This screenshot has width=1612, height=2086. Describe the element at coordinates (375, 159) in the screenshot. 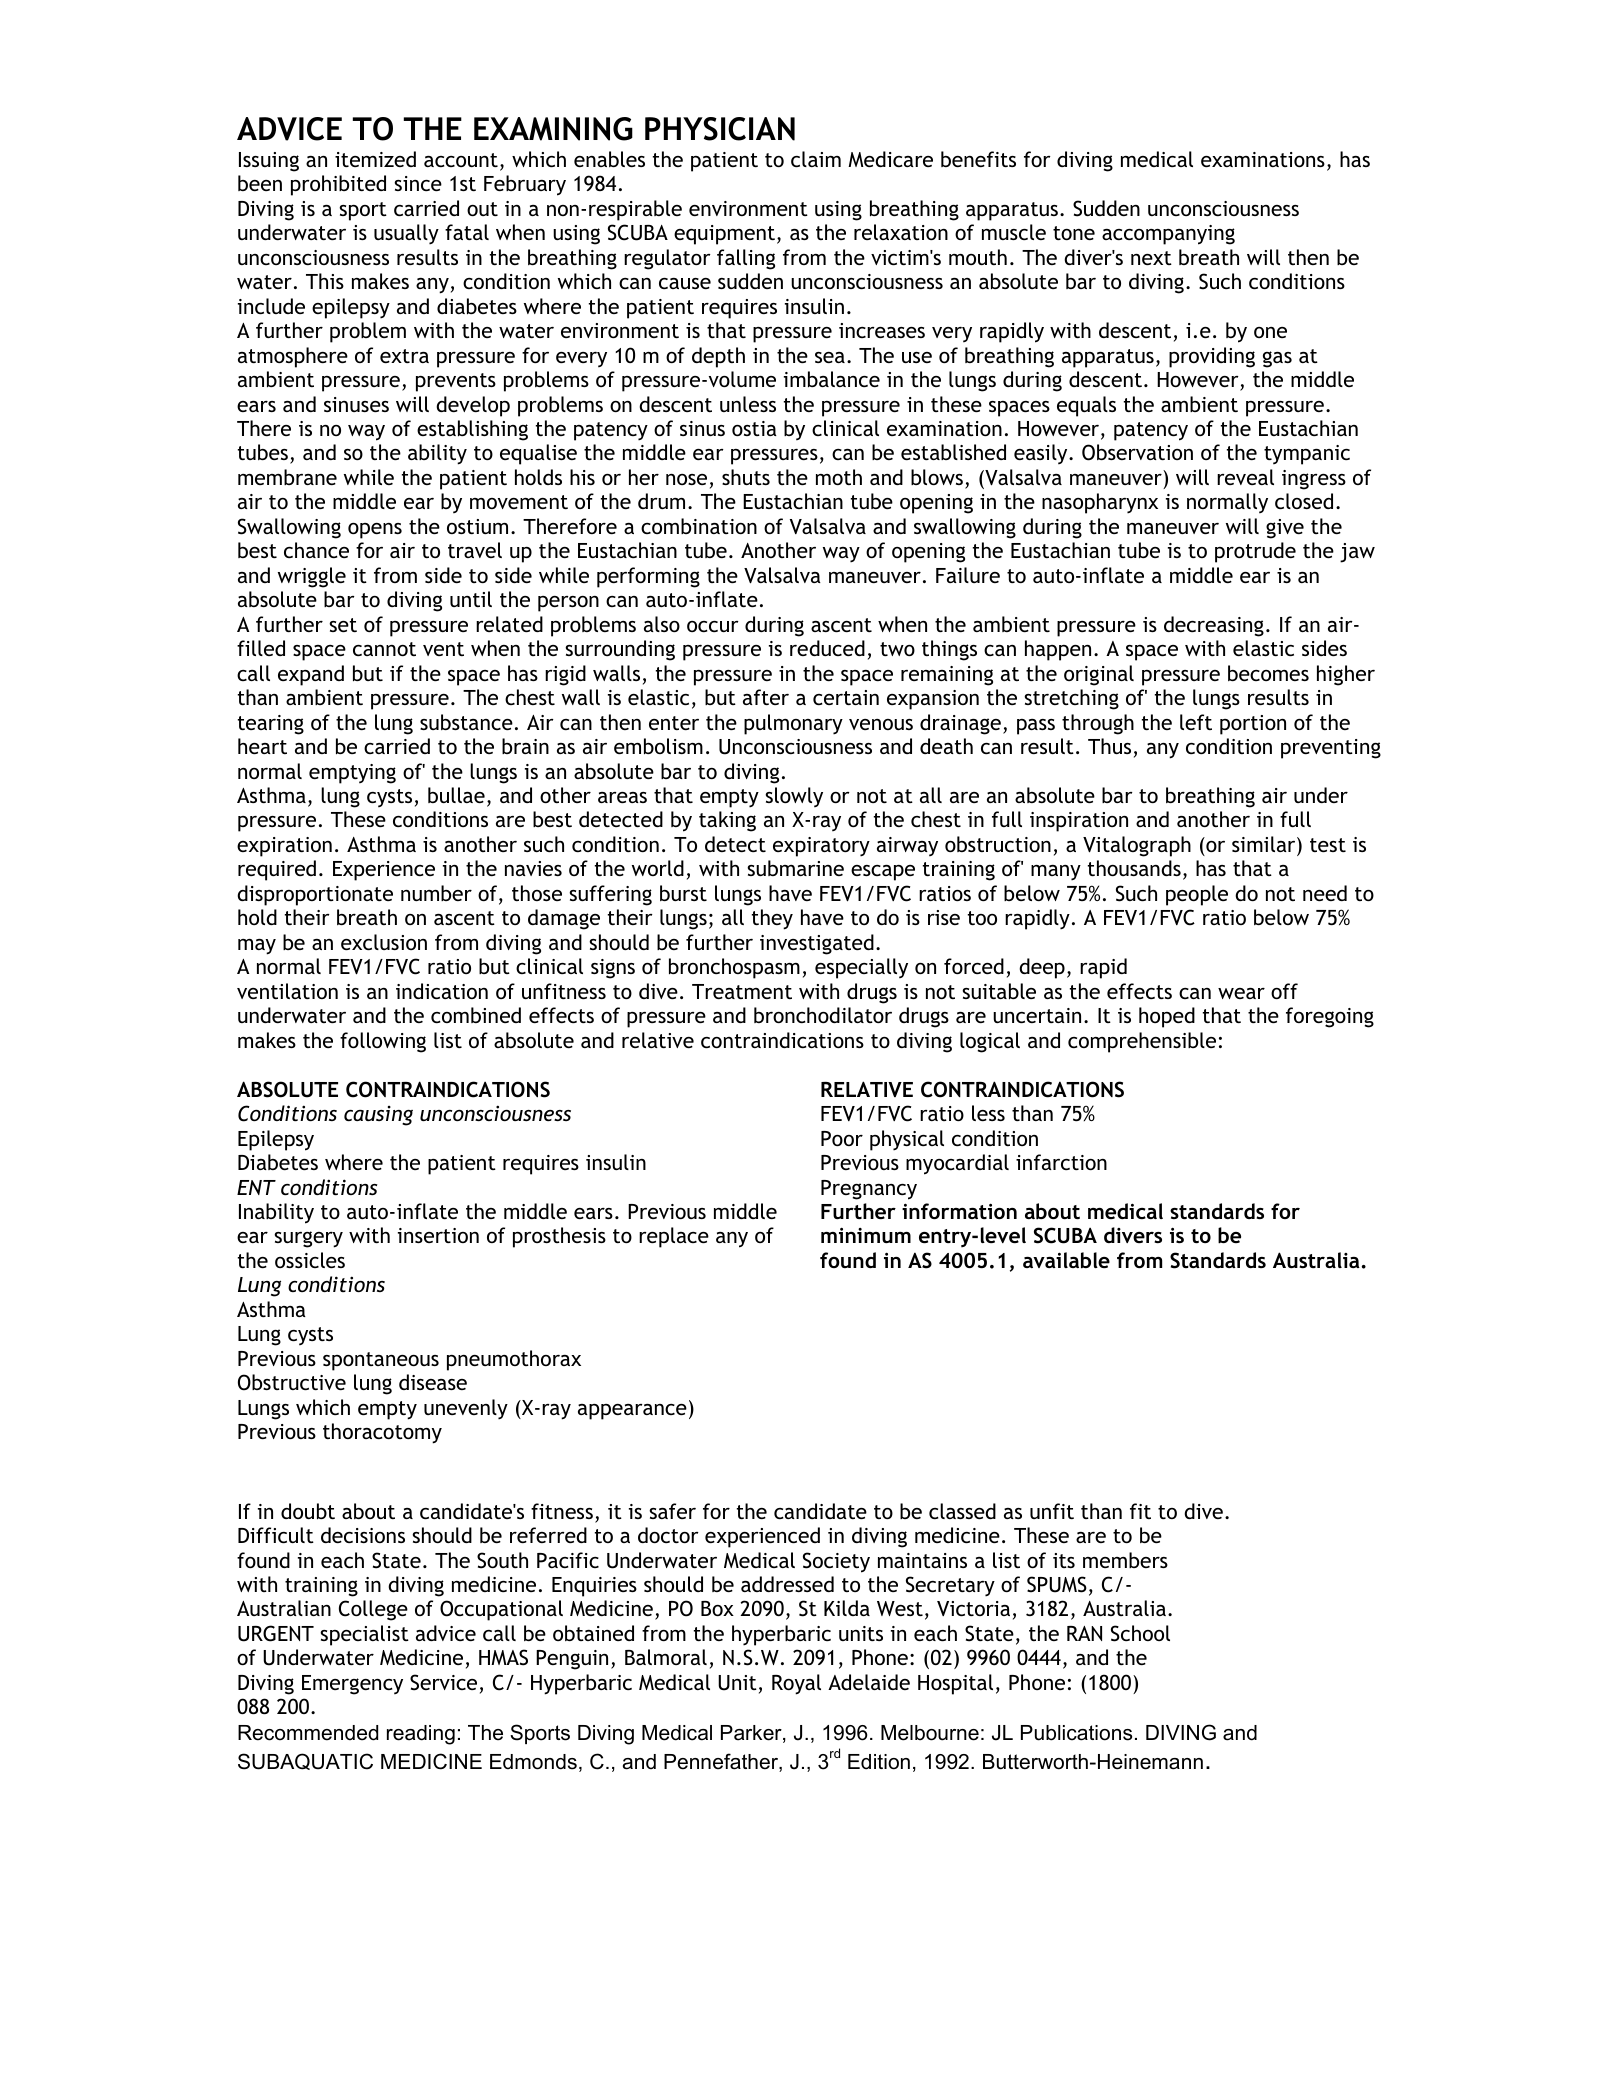

I see `itemized` at that location.
